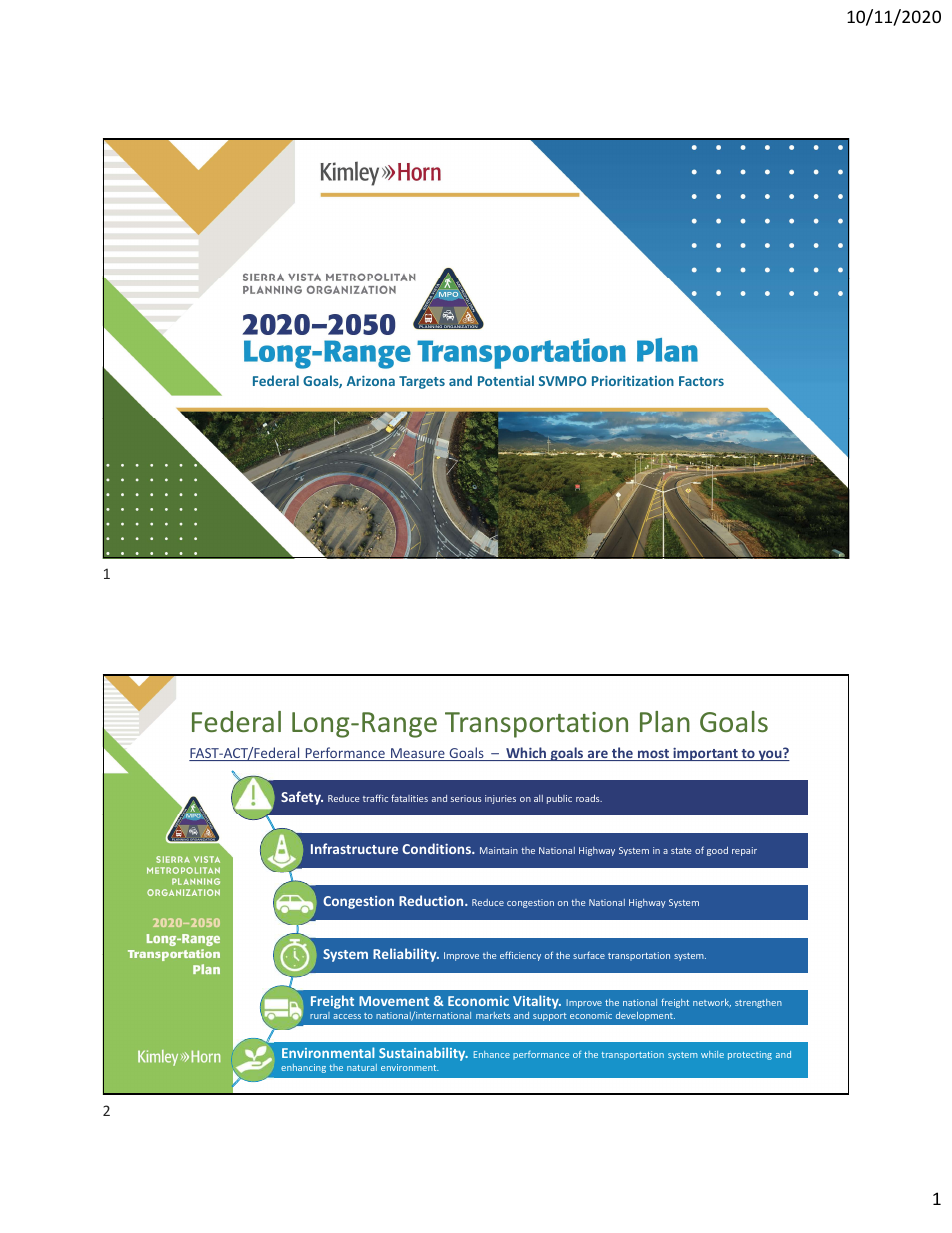 This screenshot has height=1233, width=952. I want to click on Which, so click(526, 754).
